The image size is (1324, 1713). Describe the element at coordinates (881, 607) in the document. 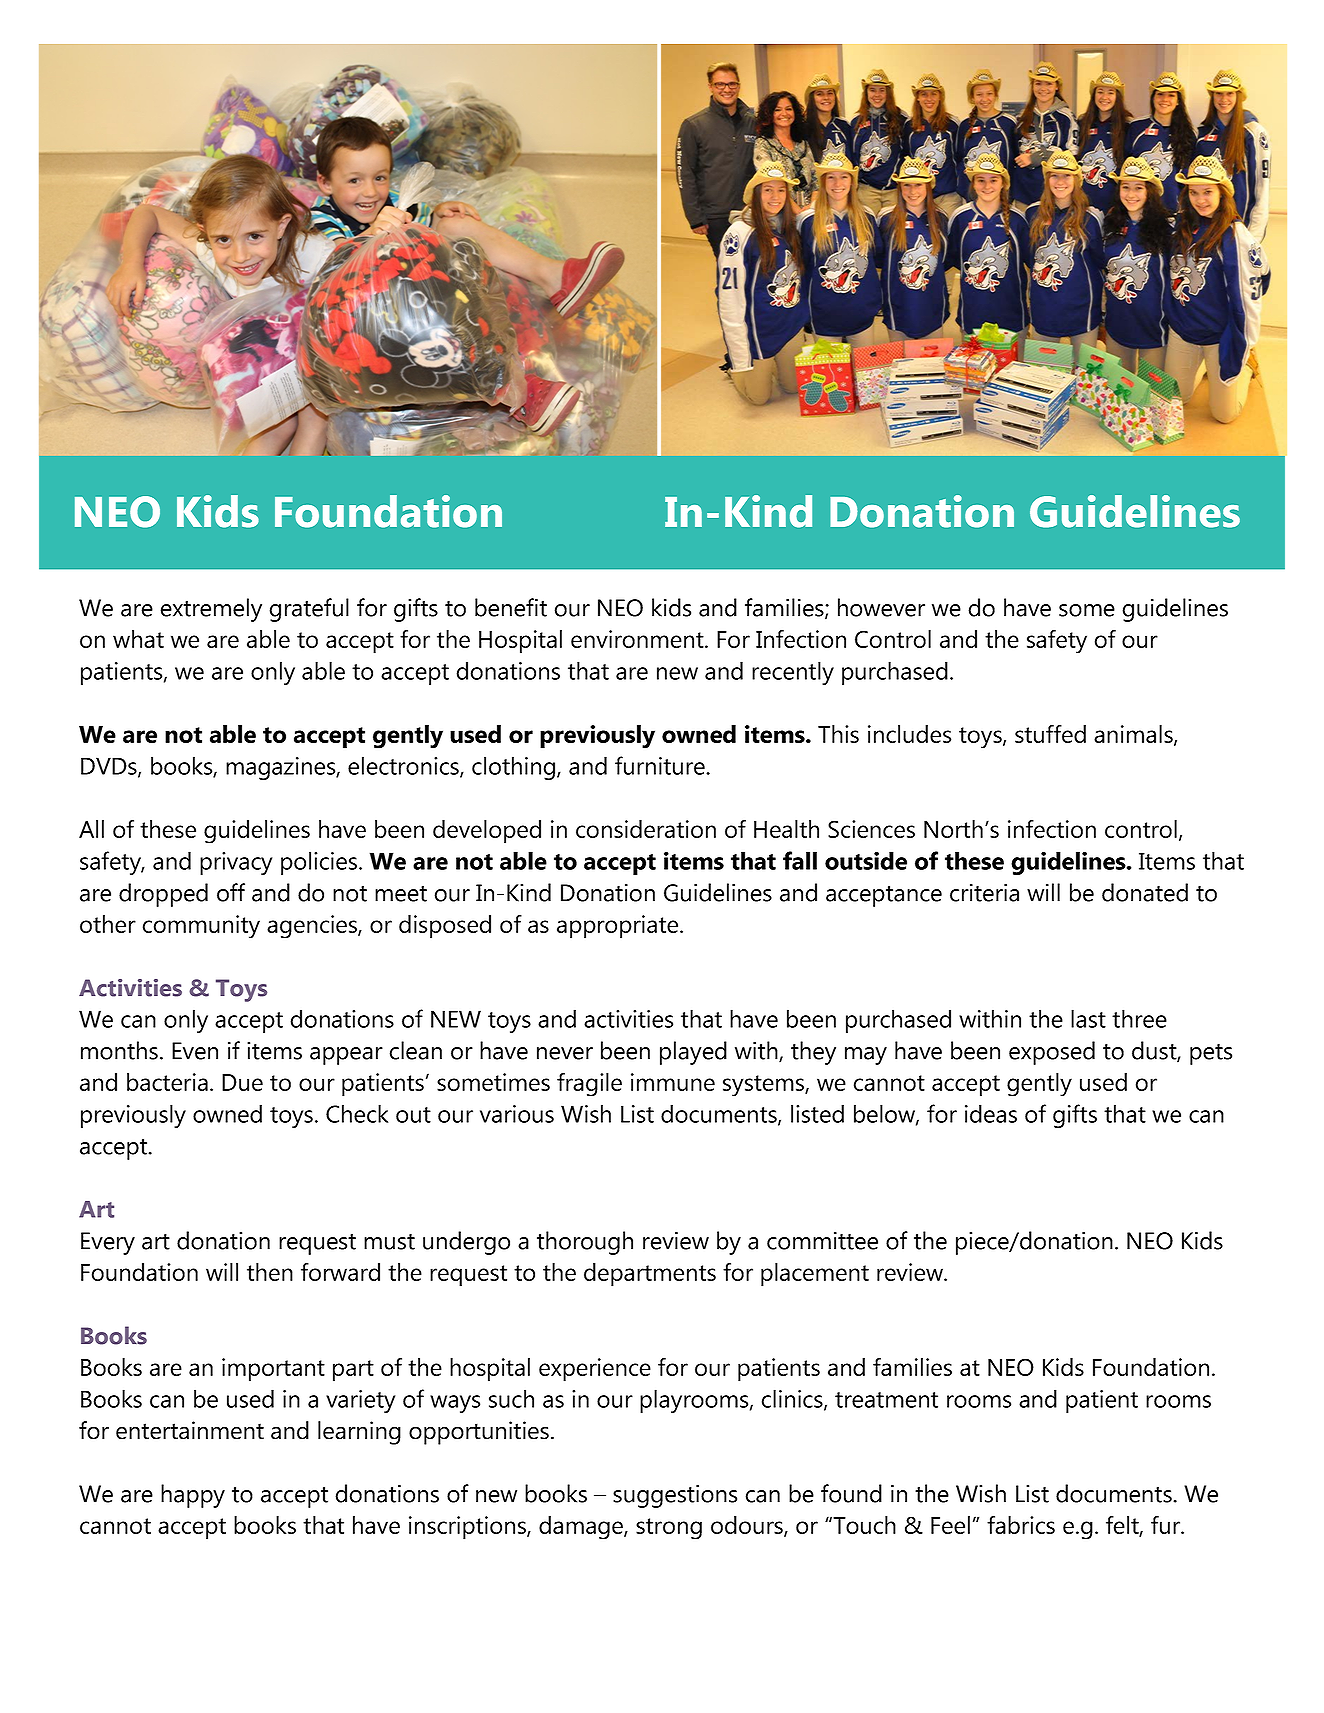

I see `however` at that location.
